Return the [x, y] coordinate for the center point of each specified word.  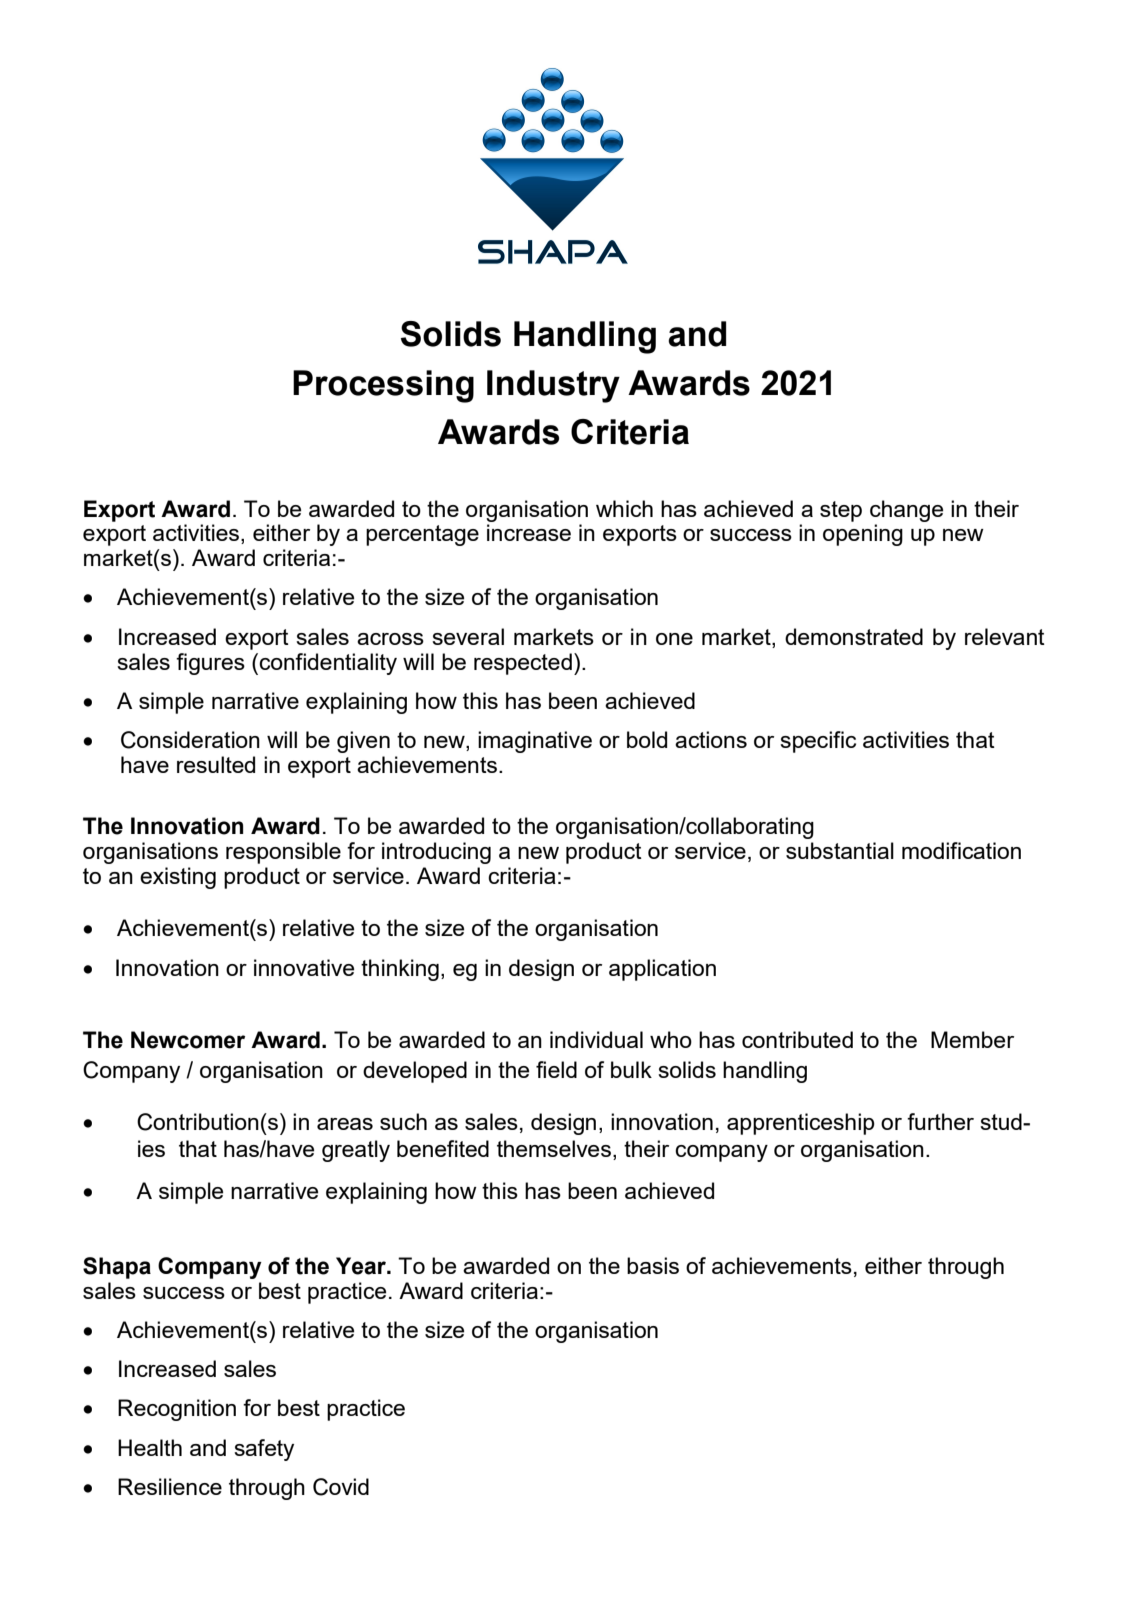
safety [264, 1450]
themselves [554, 1148]
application [662, 970]
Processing [383, 386]
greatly [356, 1151]
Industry [553, 386]
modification [961, 850]
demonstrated [854, 636]
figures [210, 664]
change [906, 511]
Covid [341, 1487]
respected [523, 664]
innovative [304, 967]
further [940, 1121]
